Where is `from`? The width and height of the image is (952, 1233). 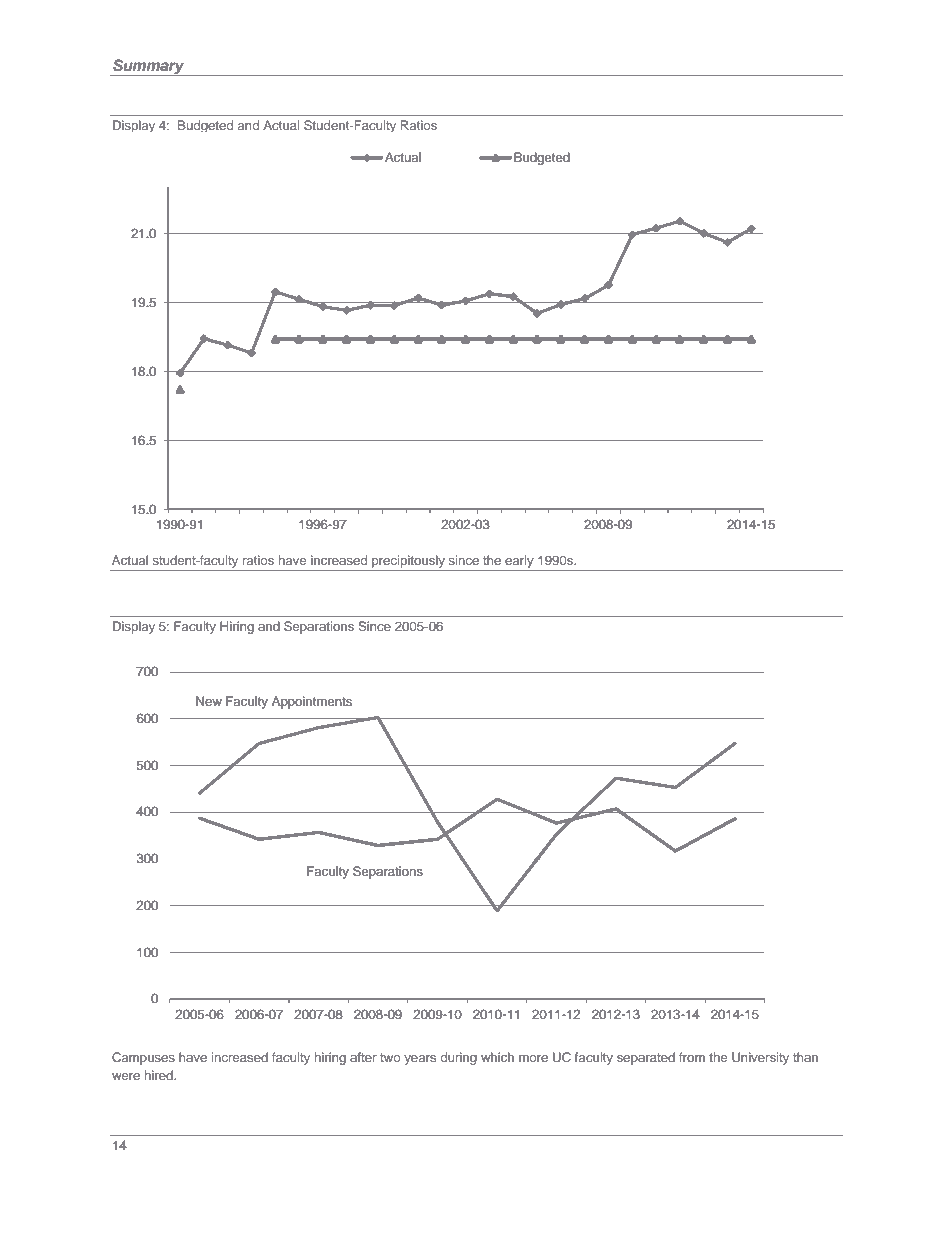 from is located at coordinates (692, 1057).
